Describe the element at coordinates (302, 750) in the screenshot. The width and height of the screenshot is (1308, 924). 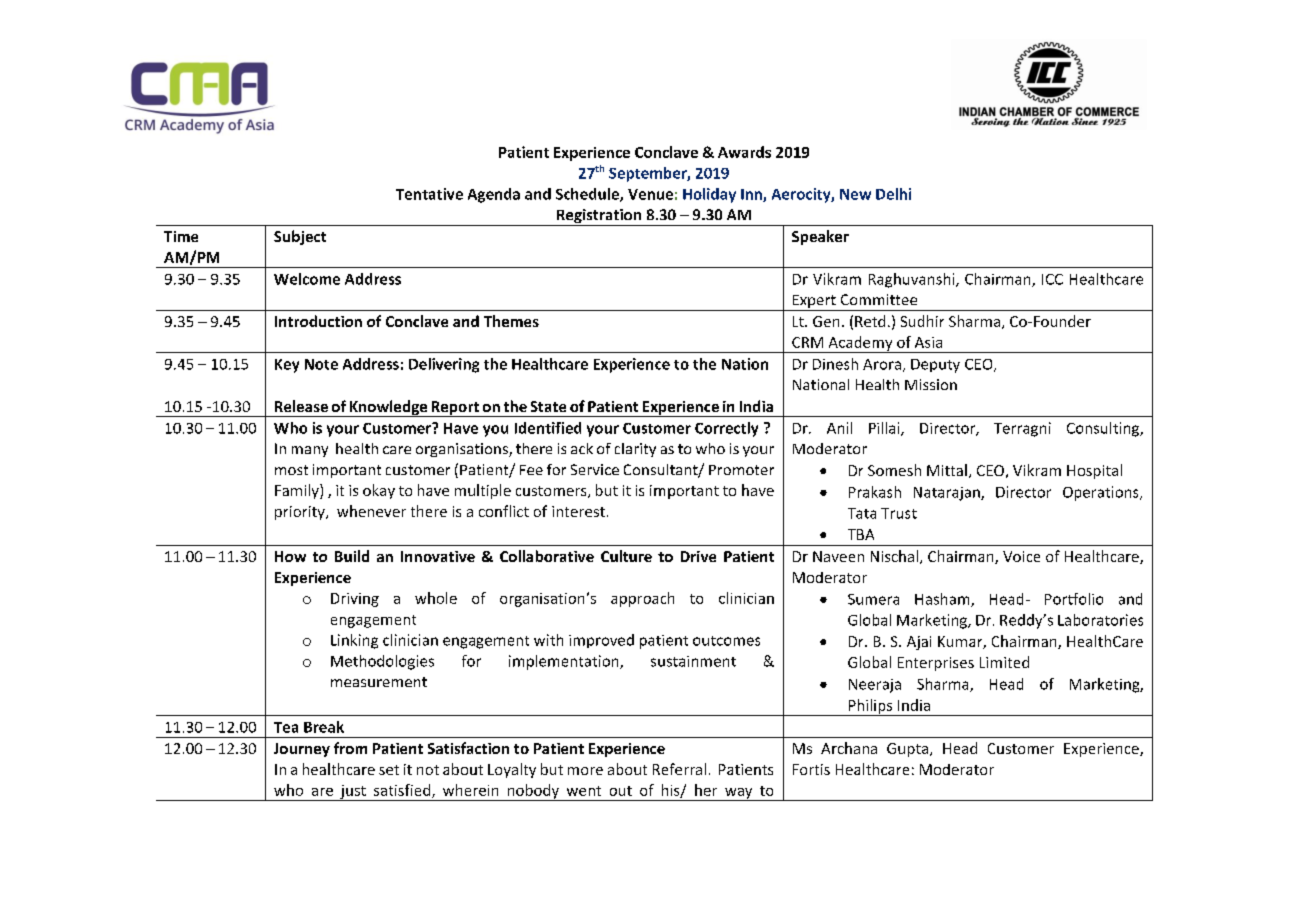
I see `Journey` at that location.
